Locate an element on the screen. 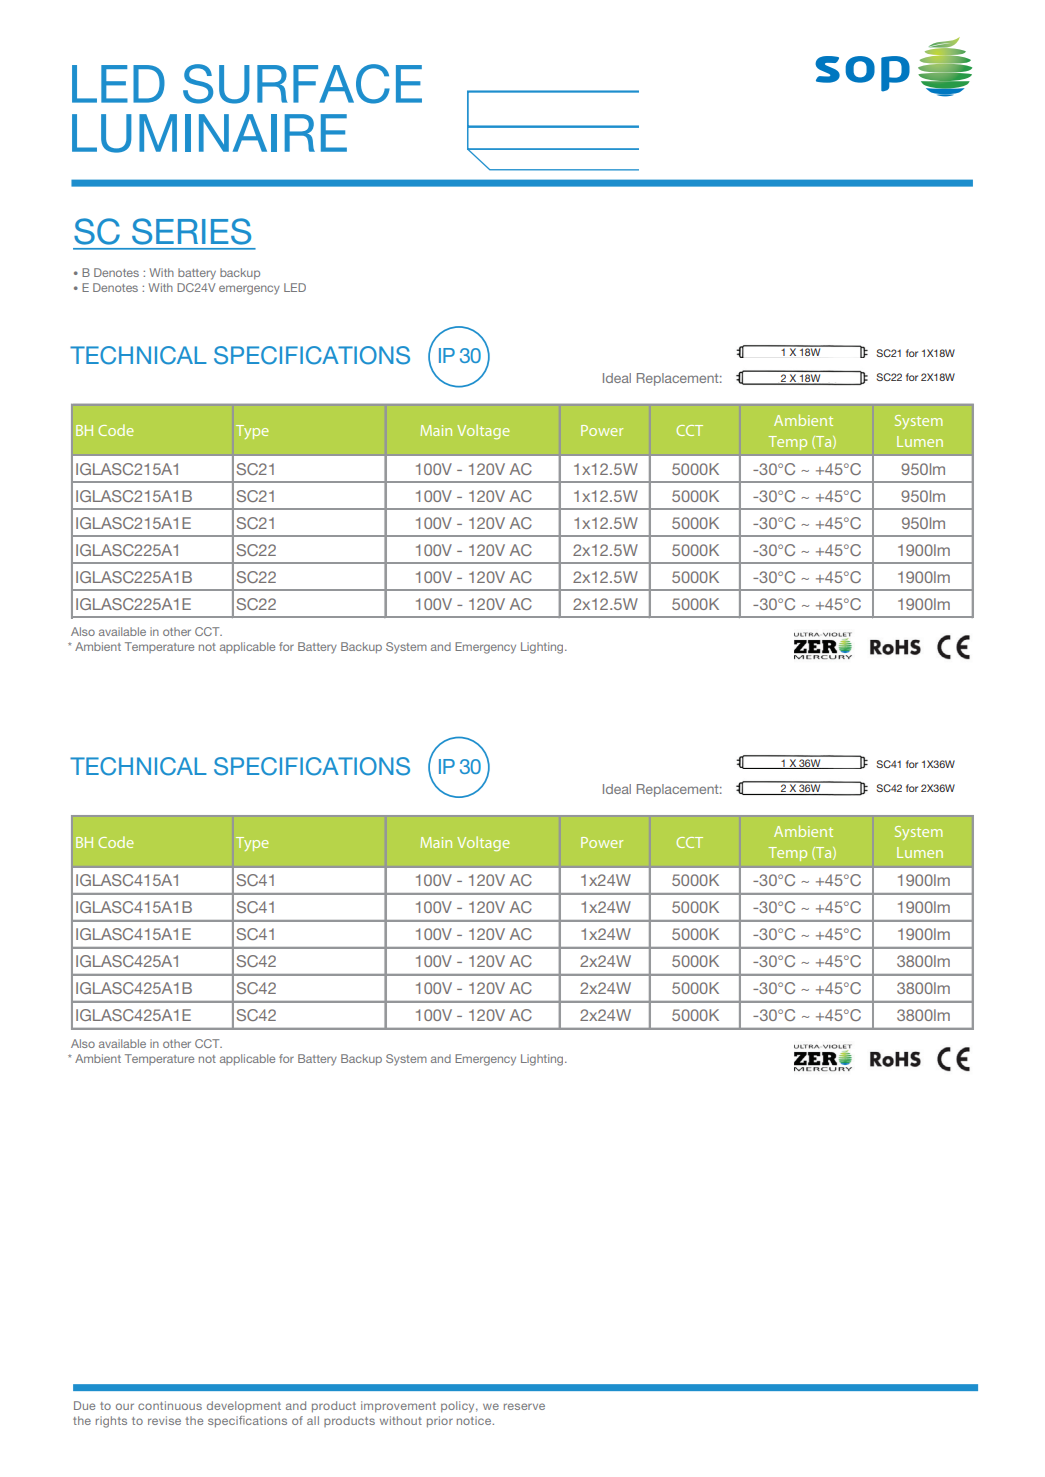  our is located at coordinates (125, 1406).
